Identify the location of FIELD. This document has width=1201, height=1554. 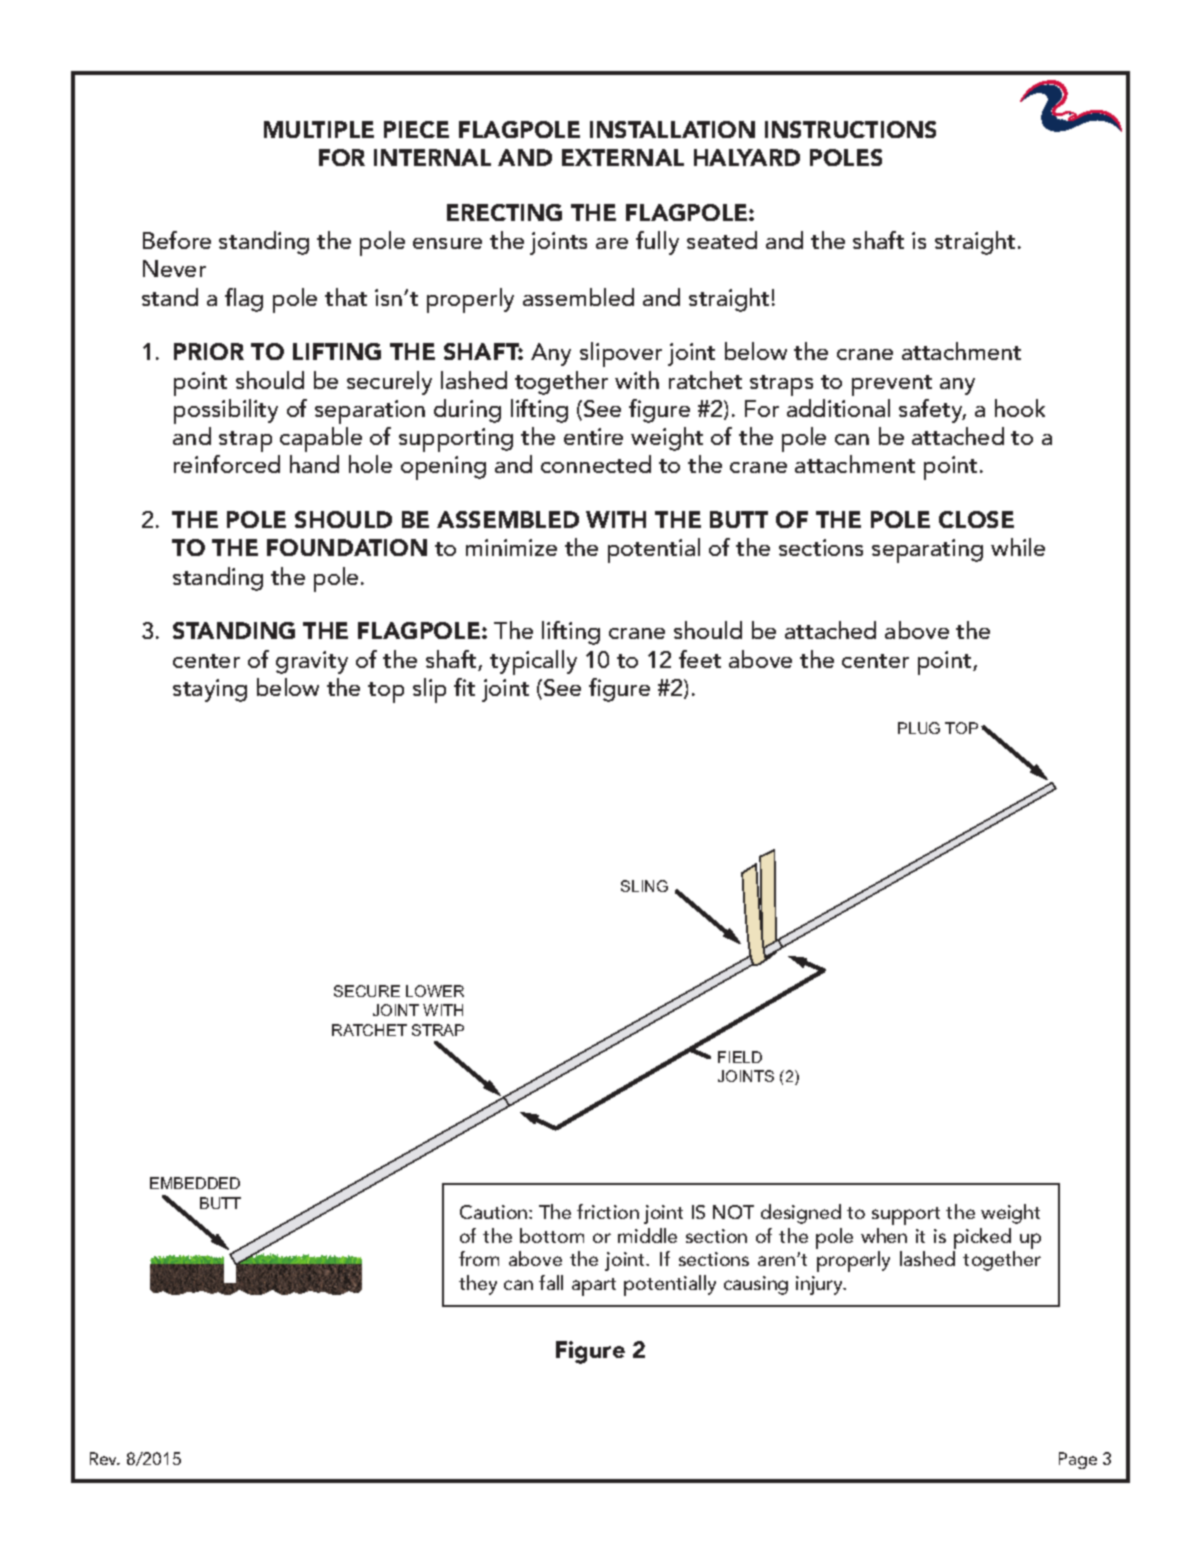
(740, 1057).
